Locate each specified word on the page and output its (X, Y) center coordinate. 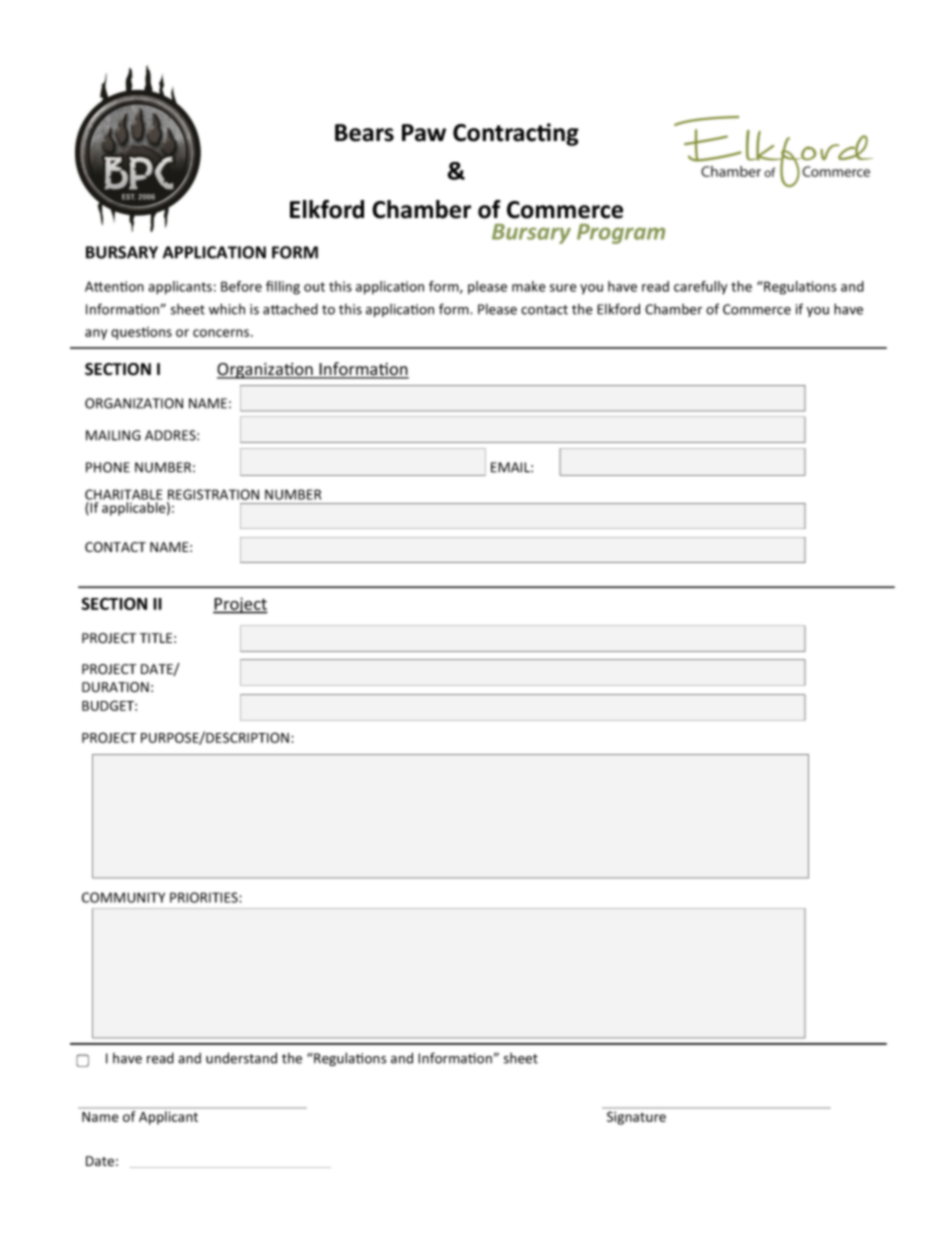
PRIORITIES (205, 897)
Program (621, 234)
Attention (114, 286)
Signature (636, 1118)
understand (241, 1058)
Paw (424, 133)
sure (563, 288)
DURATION (115, 687)
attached (290, 309)
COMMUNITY (123, 897)
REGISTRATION (213, 494)
